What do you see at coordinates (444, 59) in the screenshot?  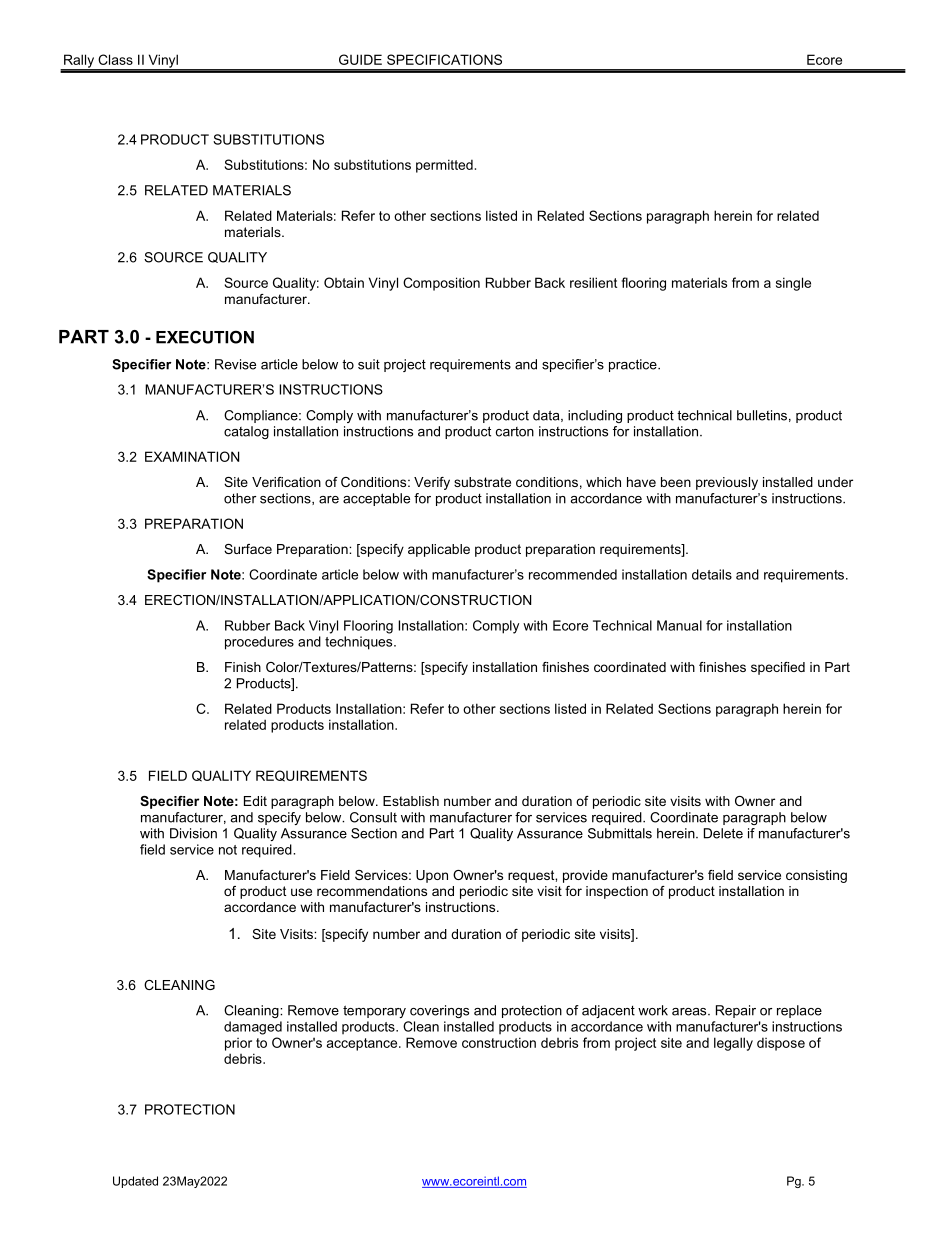 I see `SPECIFICATIONS` at bounding box center [444, 59].
